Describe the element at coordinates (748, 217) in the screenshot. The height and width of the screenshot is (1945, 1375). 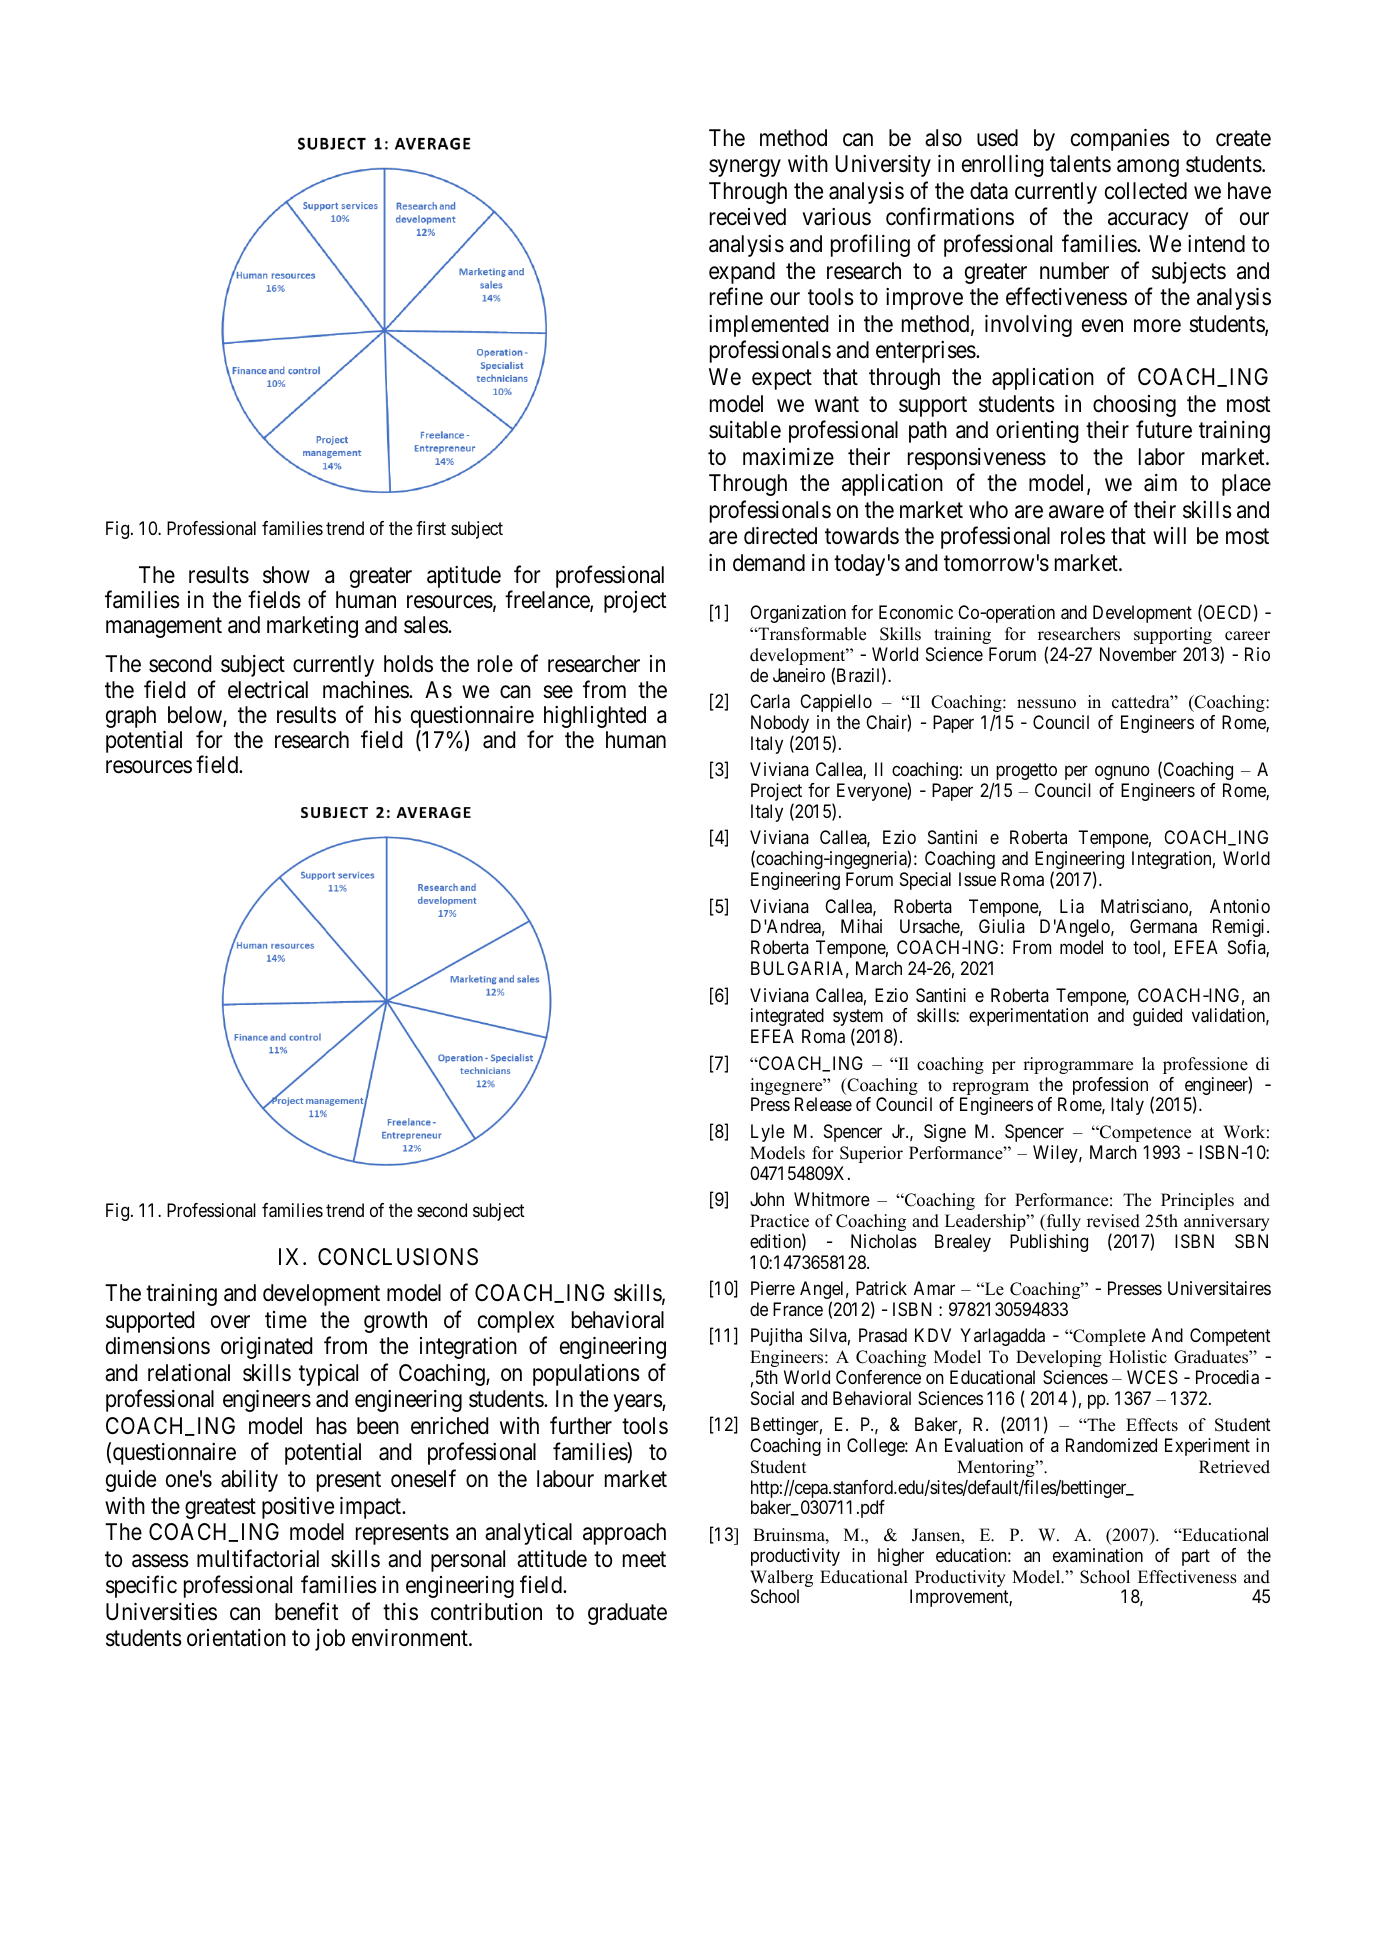
I see `received` at that location.
